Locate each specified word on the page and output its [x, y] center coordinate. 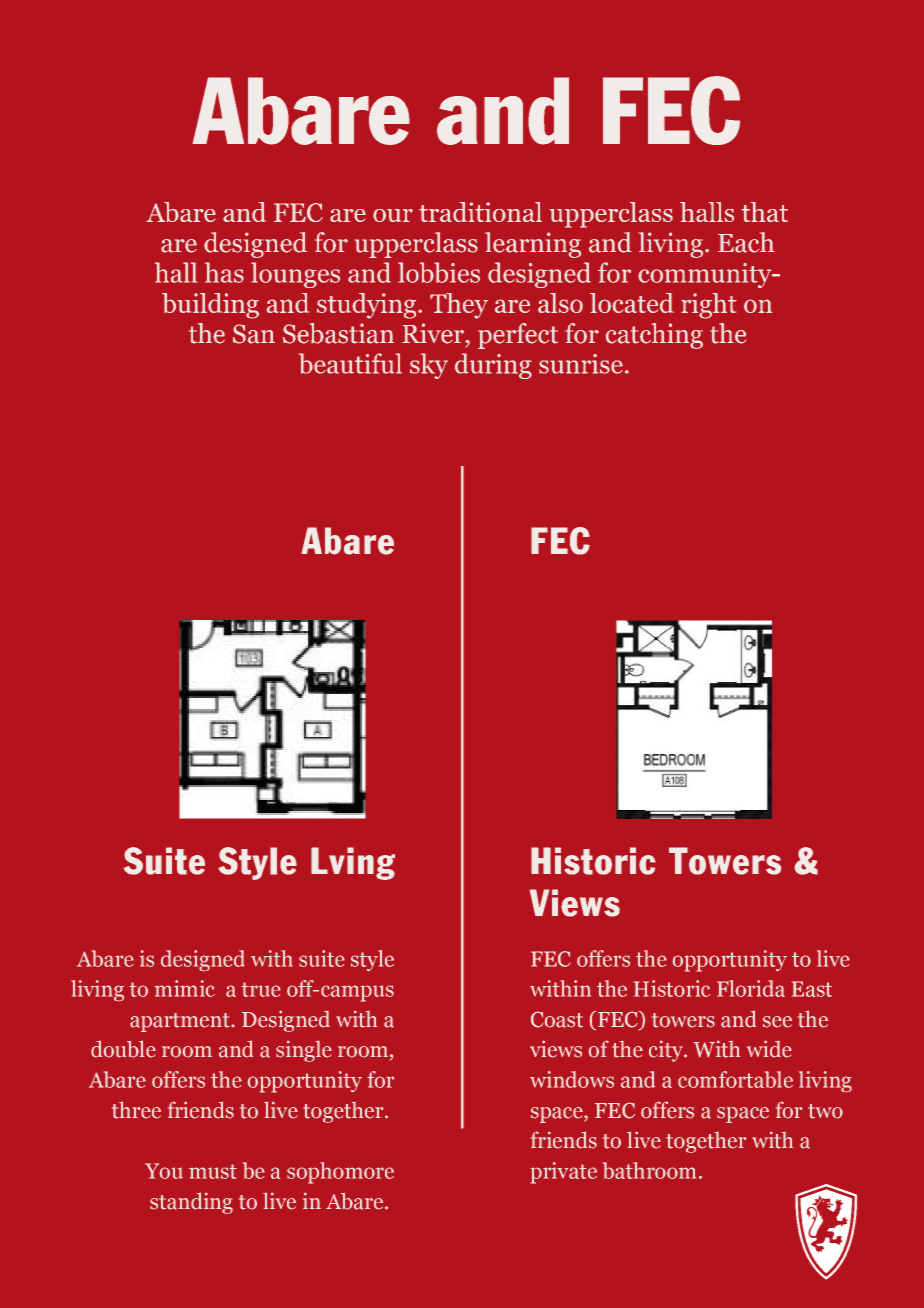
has [224, 272]
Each [746, 242]
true [261, 989]
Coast [557, 1019]
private [564, 1173]
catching [654, 336]
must [213, 1171]
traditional [480, 212]
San [254, 334]
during [493, 366]
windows [572, 1079]
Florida [751, 988]
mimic [185, 988]
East [812, 989]
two [825, 1111]
